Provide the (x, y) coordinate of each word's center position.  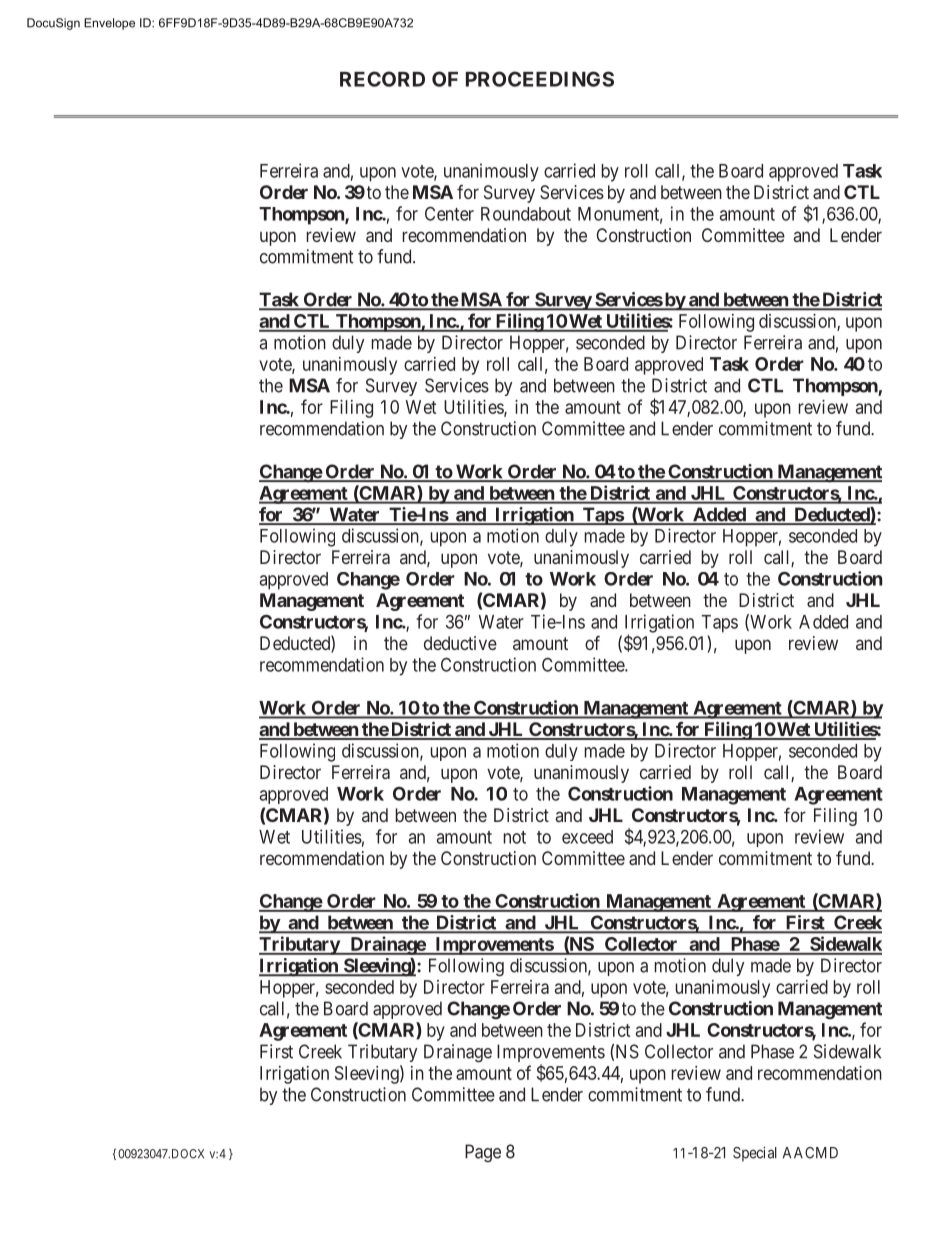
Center (449, 213)
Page (483, 1153)
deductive (460, 643)
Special (755, 1154)
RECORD (382, 79)
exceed (587, 837)
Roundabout (526, 214)
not (515, 837)
